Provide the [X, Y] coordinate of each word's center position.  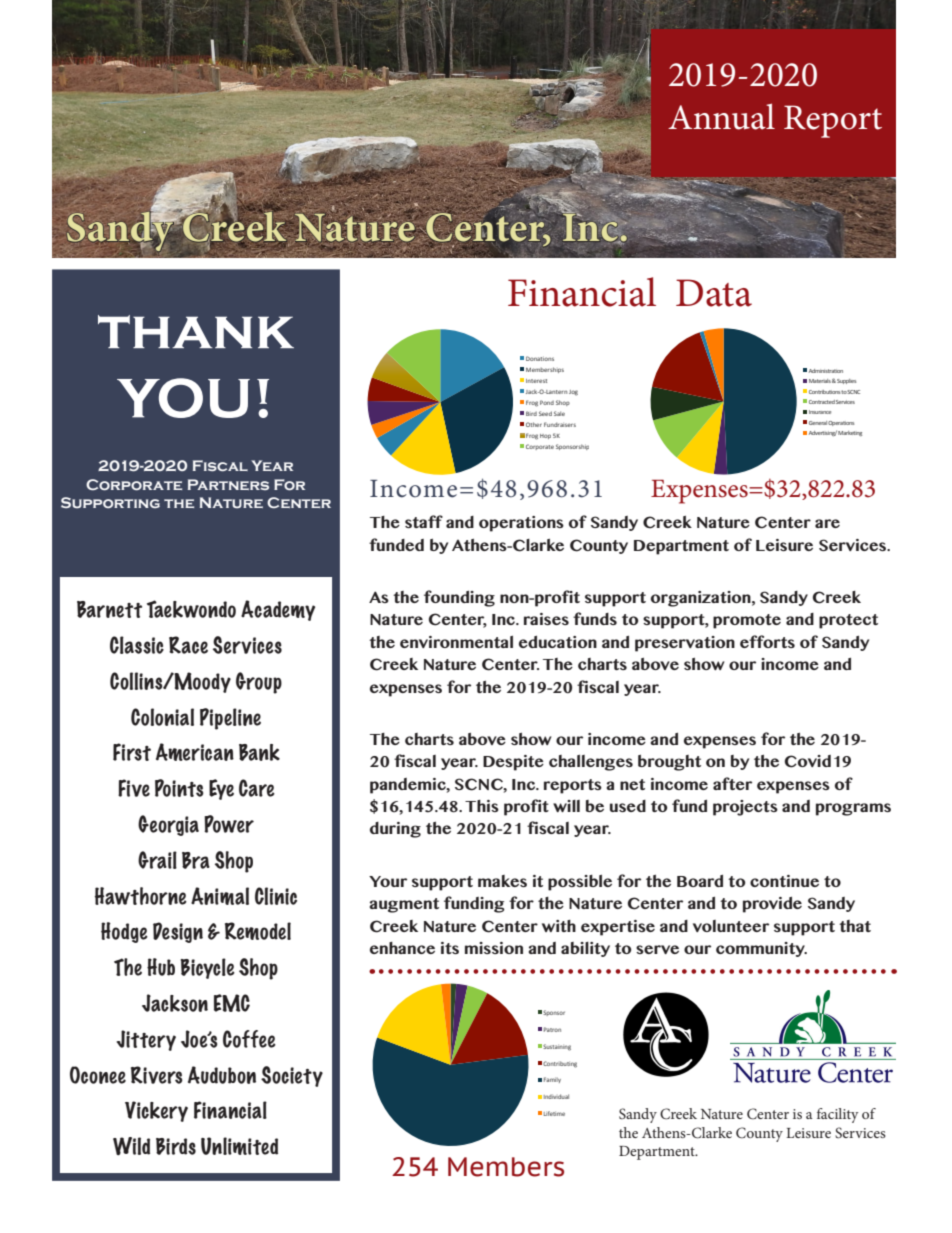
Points [179, 788]
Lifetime [554, 1113]
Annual [721, 116]
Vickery [156, 1111]
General [818, 423]
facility [838, 1115]
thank [196, 331]
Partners [228, 484]
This [482, 806]
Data [714, 293]
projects [745, 808]
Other [534, 424]
